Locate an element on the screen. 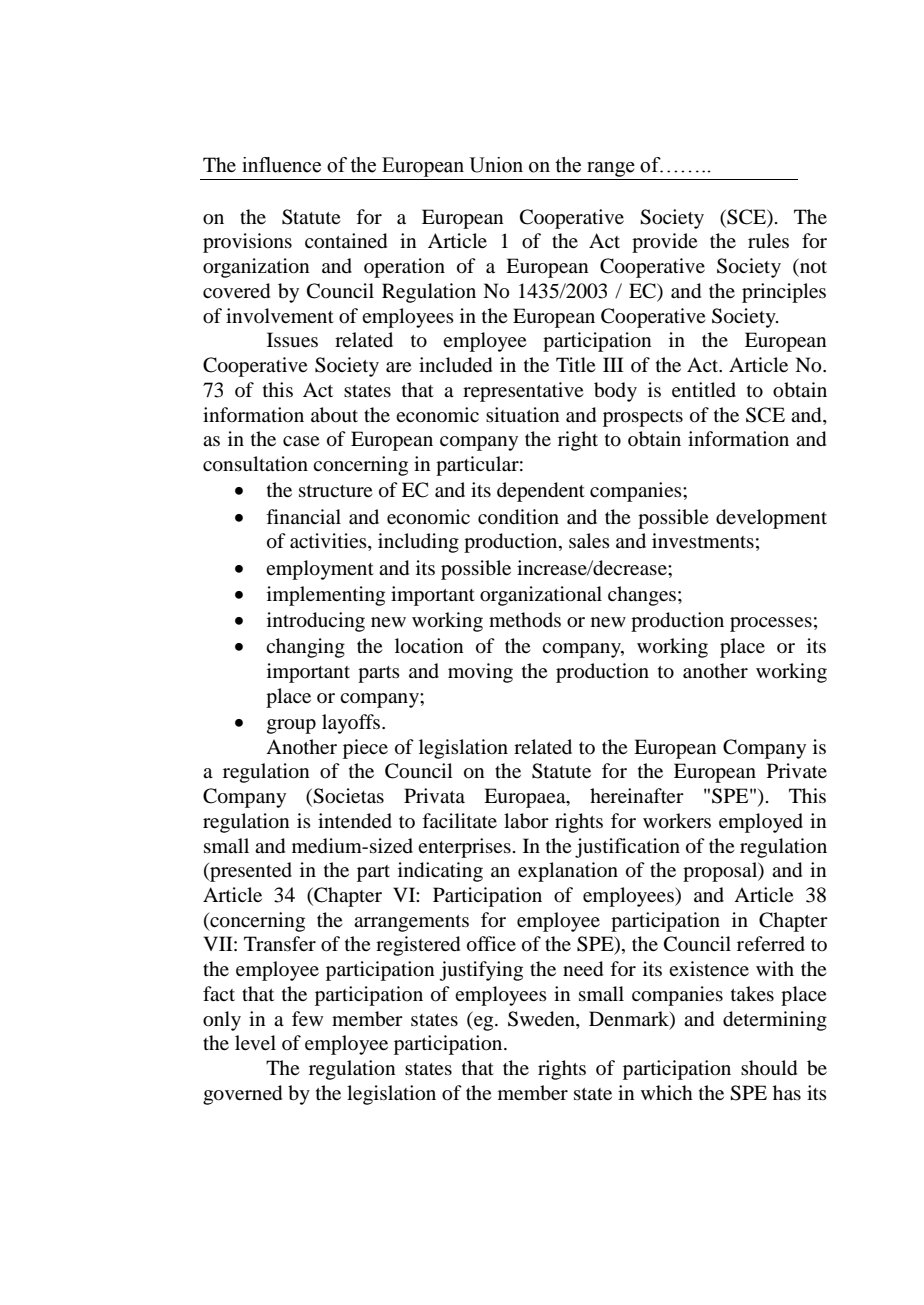  consultation is located at coordinates (255, 464).
